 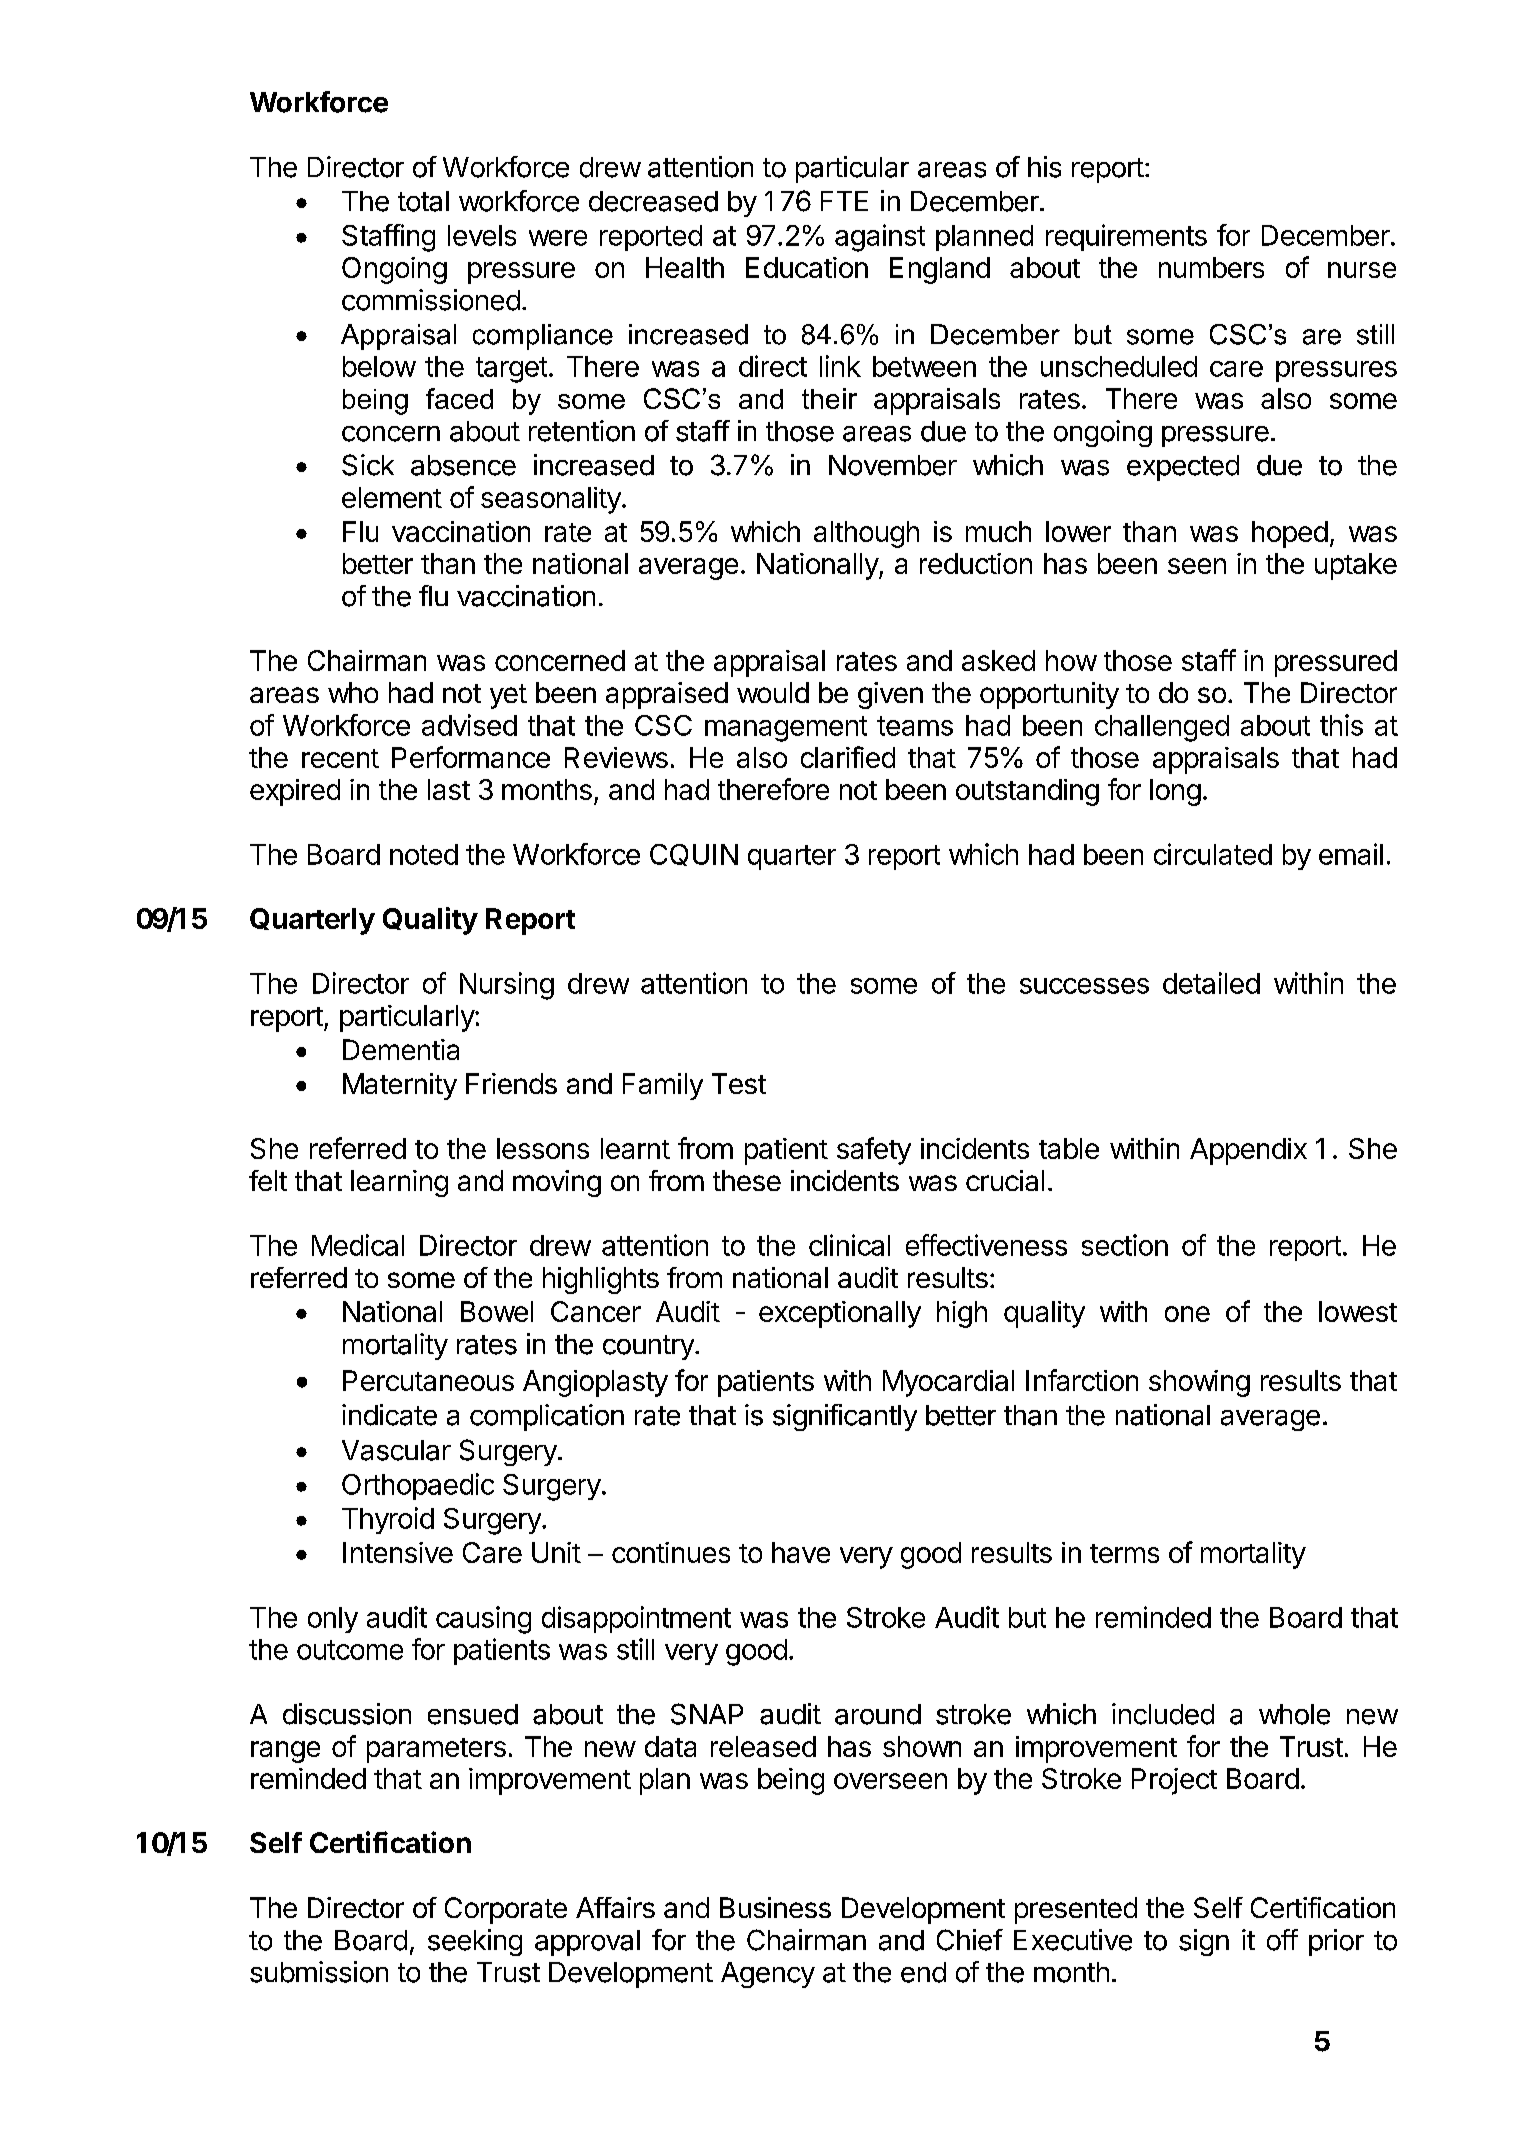 I want to click on circulated, so click(x=1213, y=854).
